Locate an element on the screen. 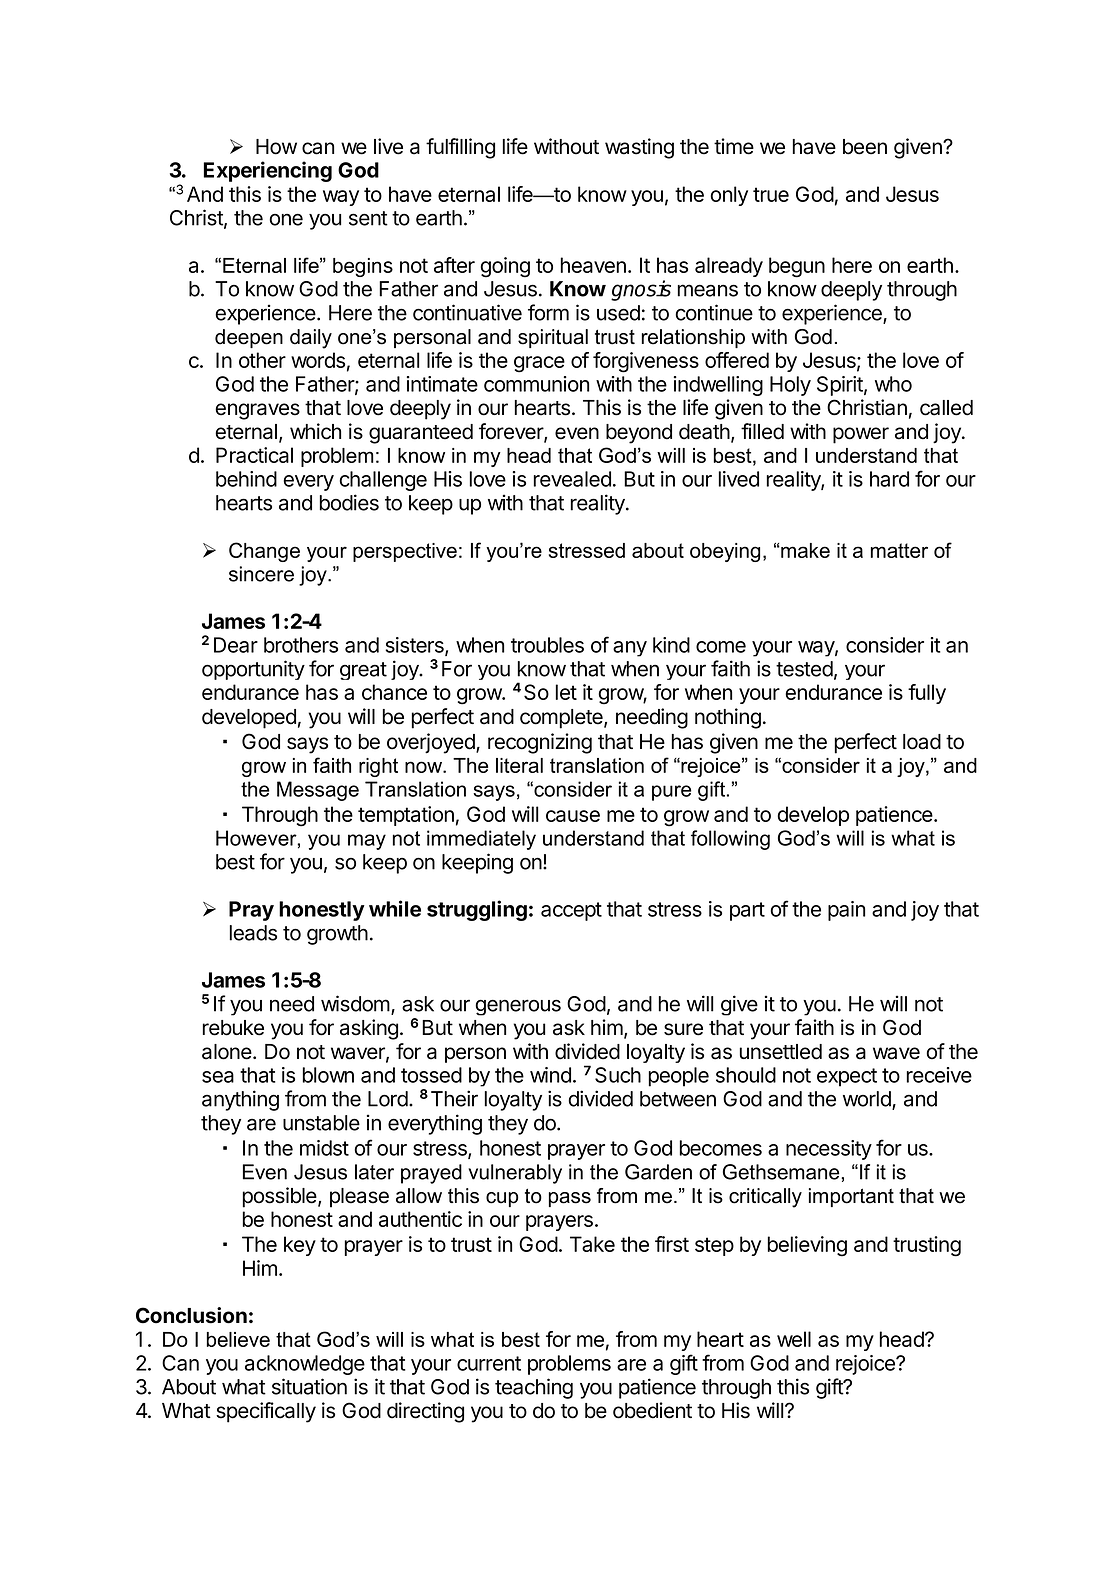 The image size is (1116, 1580). been is located at coordinates (865, 147).
